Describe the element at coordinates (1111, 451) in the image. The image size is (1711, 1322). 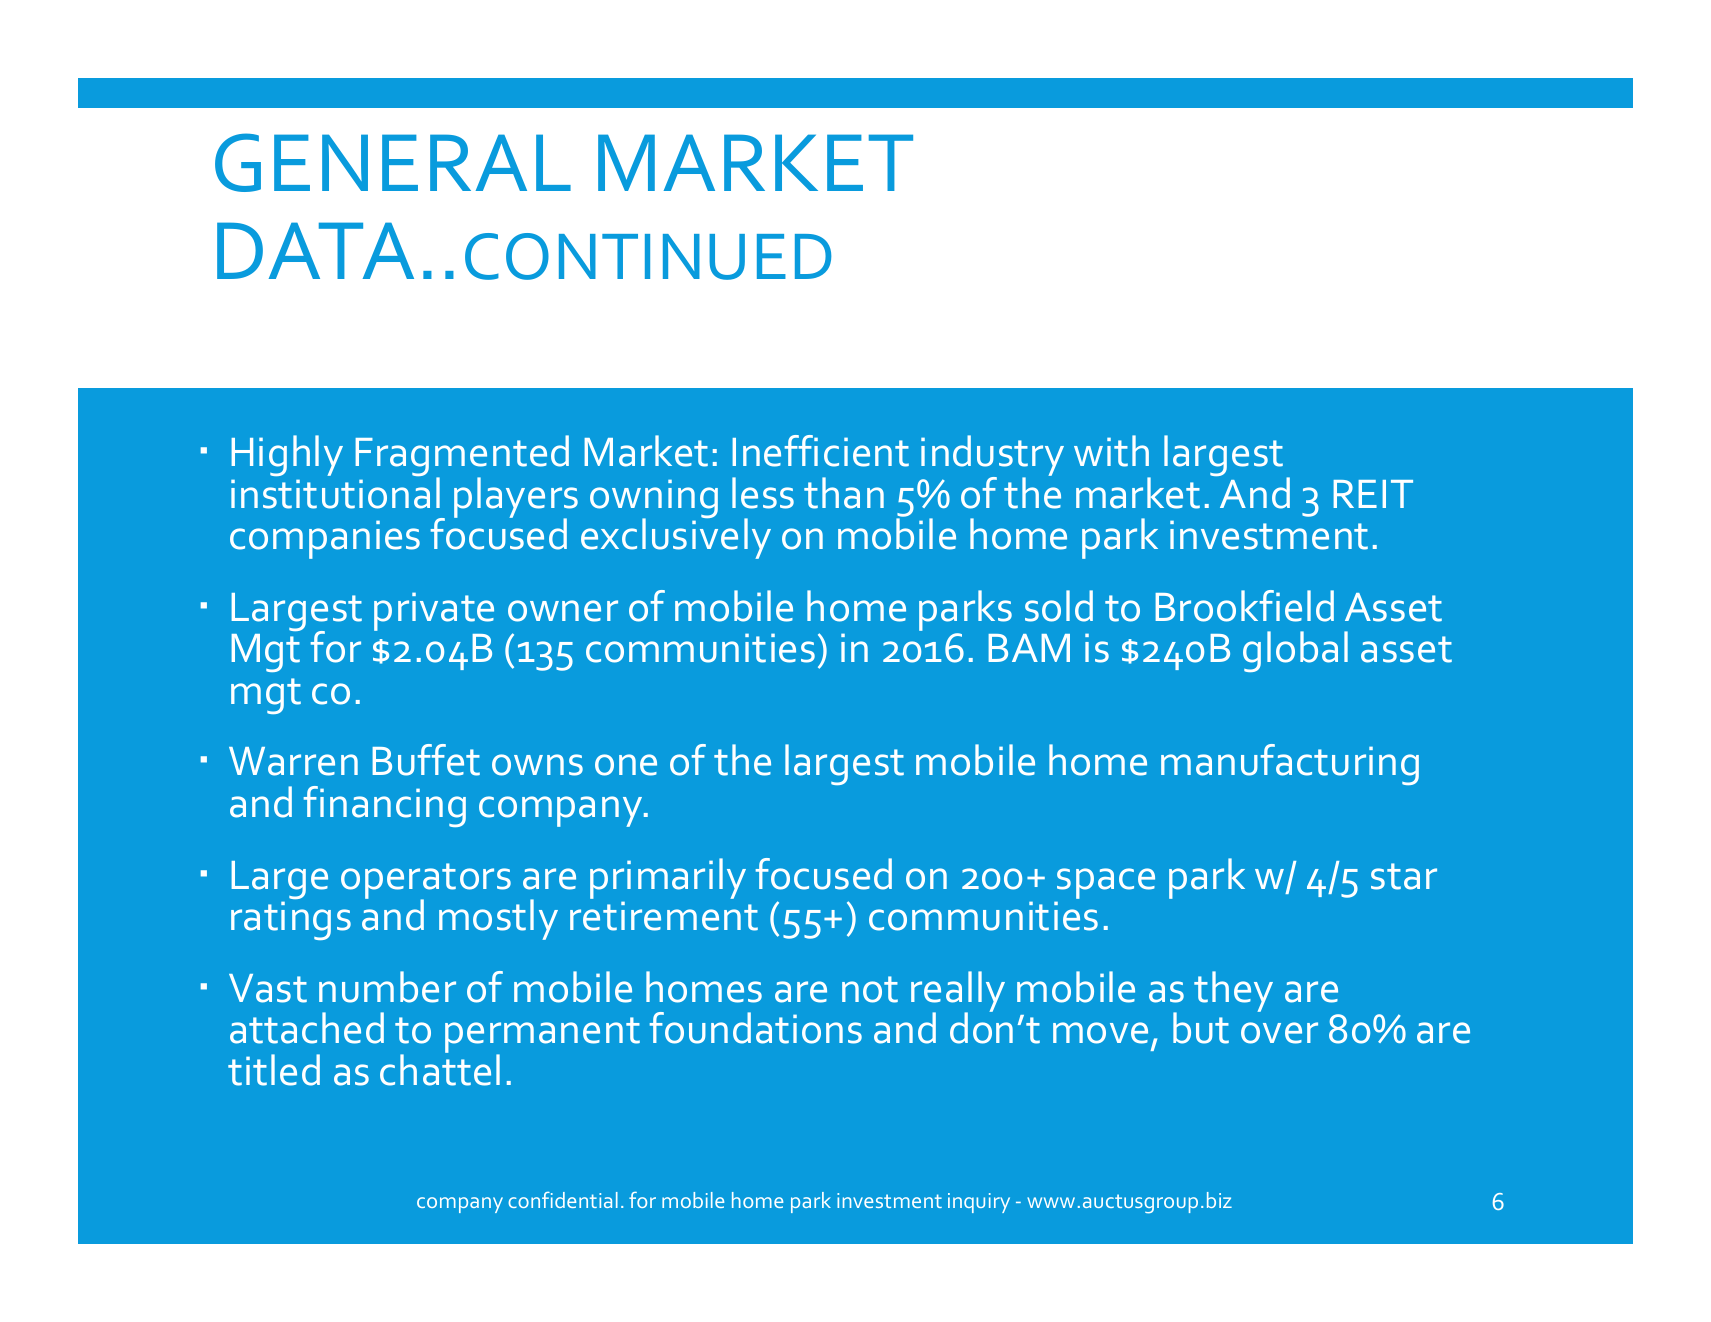
I see `with` at that location.
